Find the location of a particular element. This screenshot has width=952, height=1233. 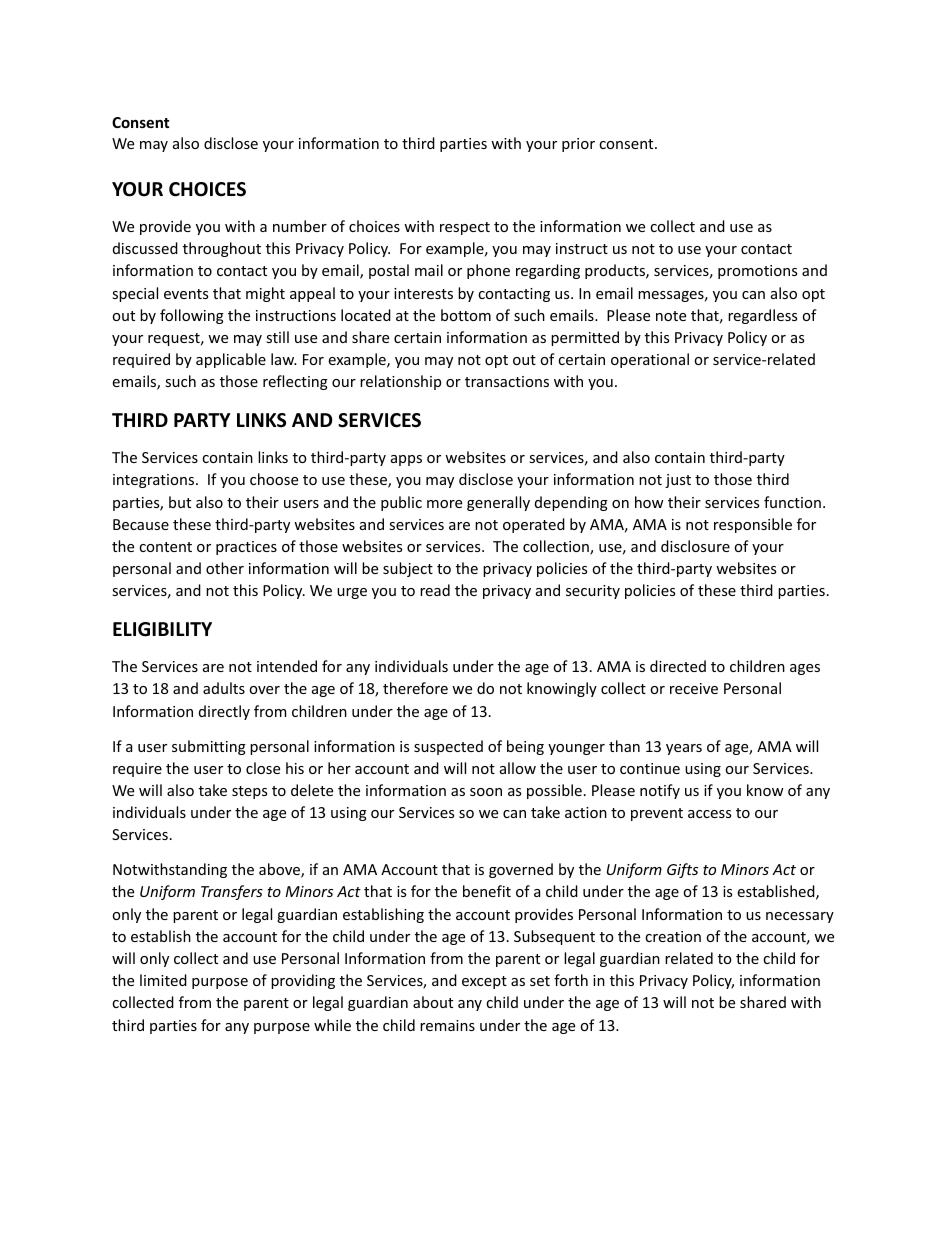

operational is located at coordinates (650, 360).
